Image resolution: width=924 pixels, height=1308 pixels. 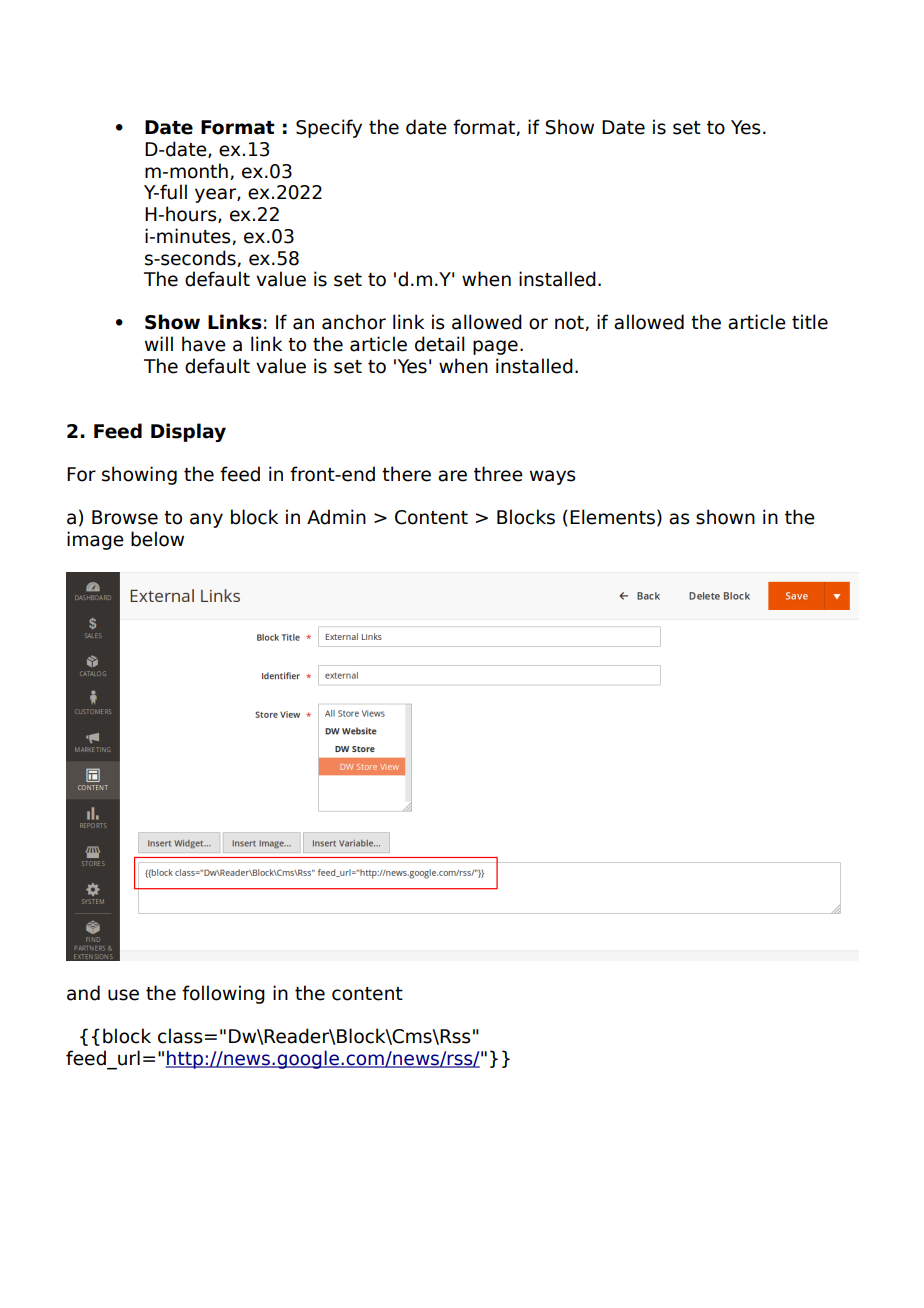 I want to click on are, so click(x=452, y=476).
